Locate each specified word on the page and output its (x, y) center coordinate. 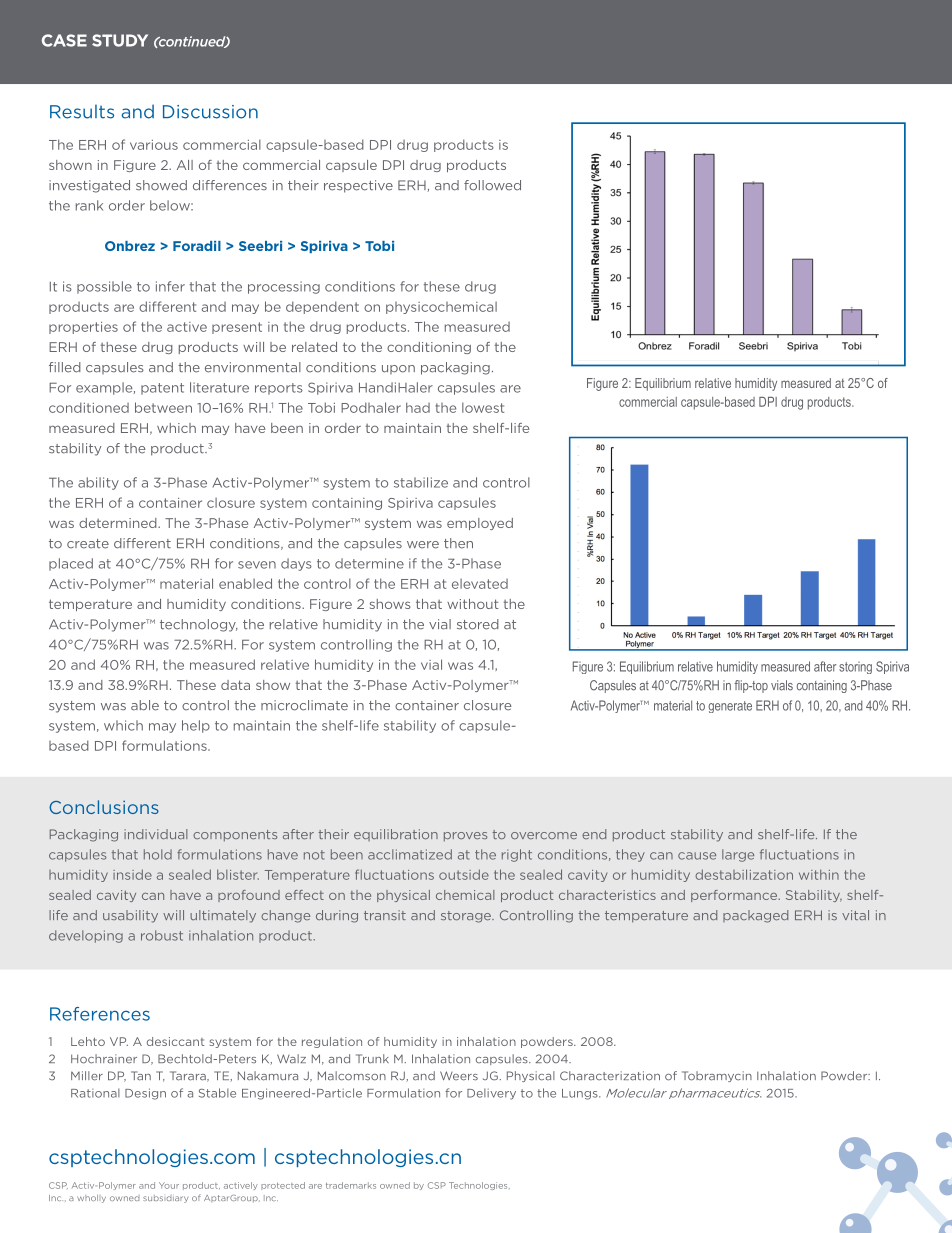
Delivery (491, 1094)
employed (480, 524)
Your (169, 1185)
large (738, 855)
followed (492, 185)
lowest (483, 407)
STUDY (120, 40)
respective (358, 186)
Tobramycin (717, 1076)
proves (465, 837)
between (163, 407)
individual (156, 834)
